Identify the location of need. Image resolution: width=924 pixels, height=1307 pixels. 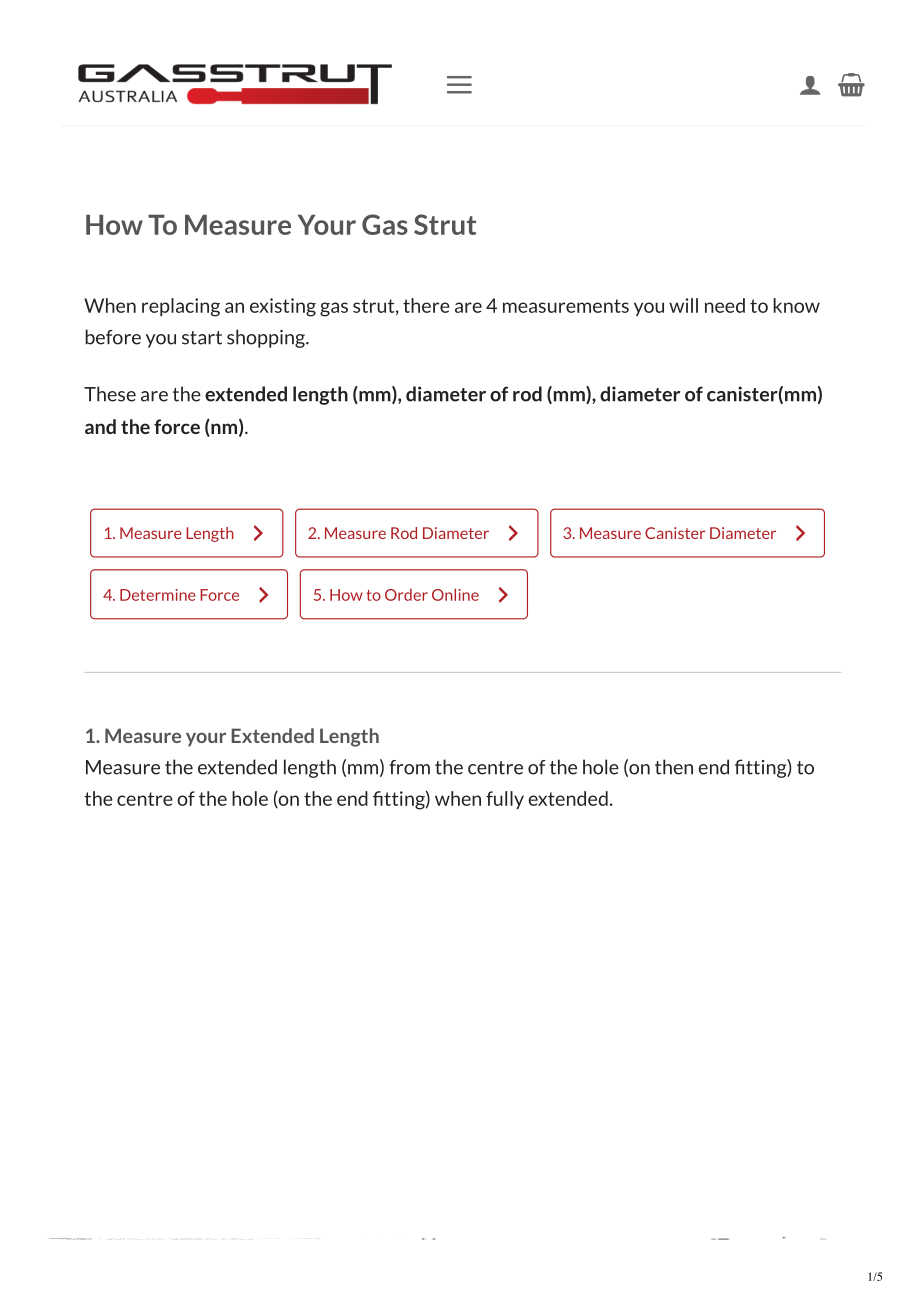
(725, 305).
